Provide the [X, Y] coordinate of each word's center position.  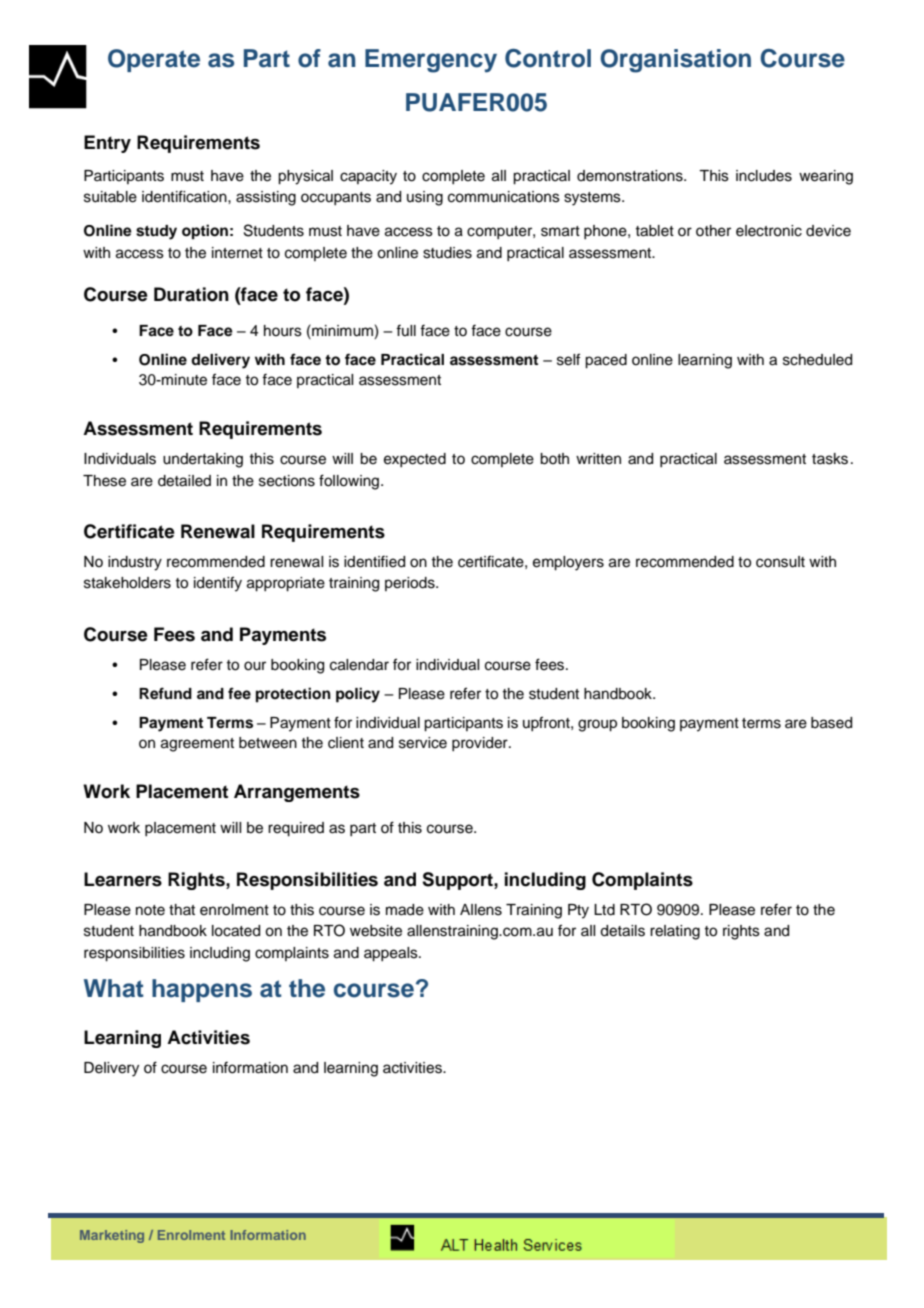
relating [675, 932]
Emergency [431, 61]
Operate [154, 60]
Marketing [112, 1236]
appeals [392, 954]
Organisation [675, 61]
